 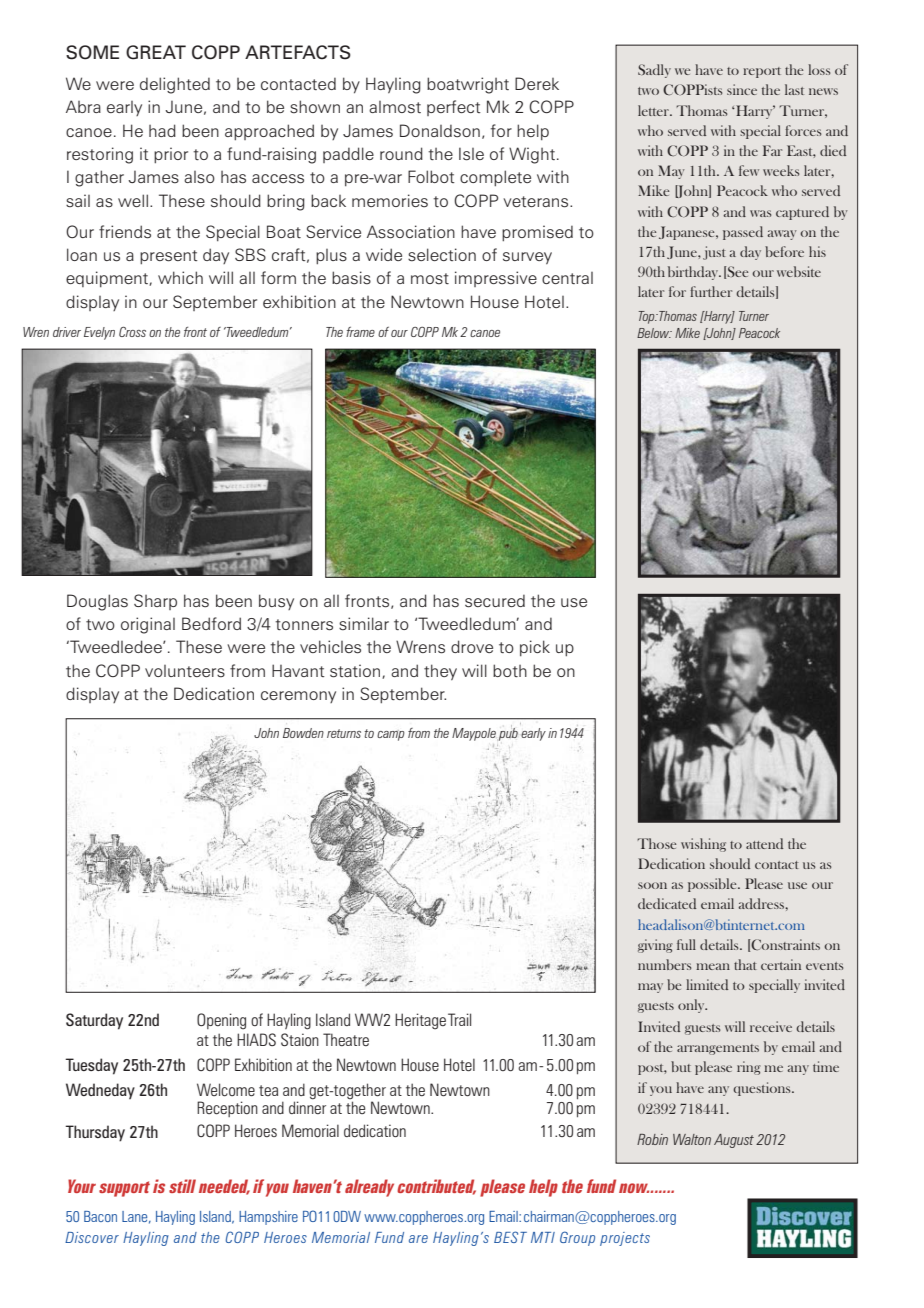 I want to click on Below, so click(x=654, y=333).
